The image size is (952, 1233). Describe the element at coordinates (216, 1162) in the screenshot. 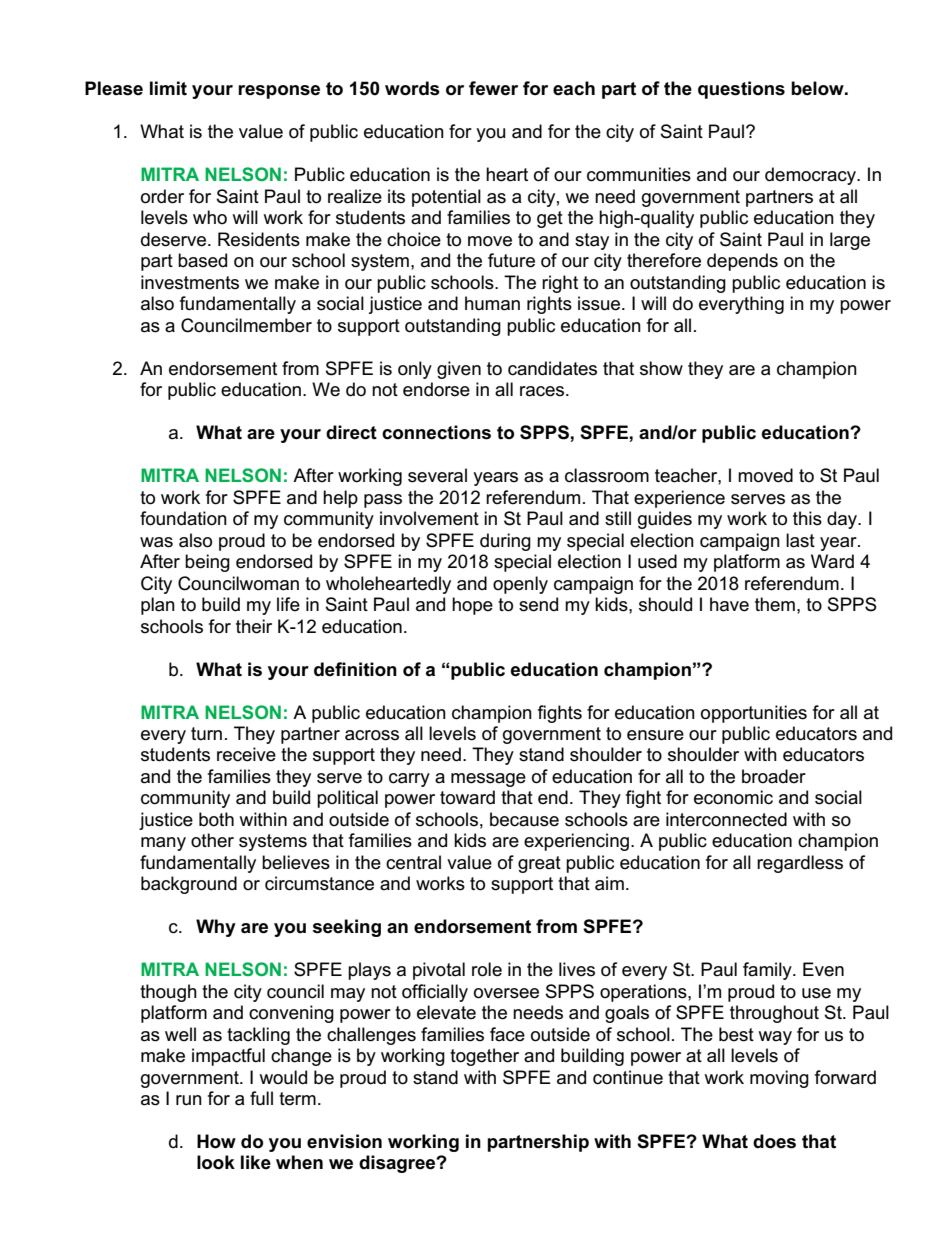

I see `look` at that location.
